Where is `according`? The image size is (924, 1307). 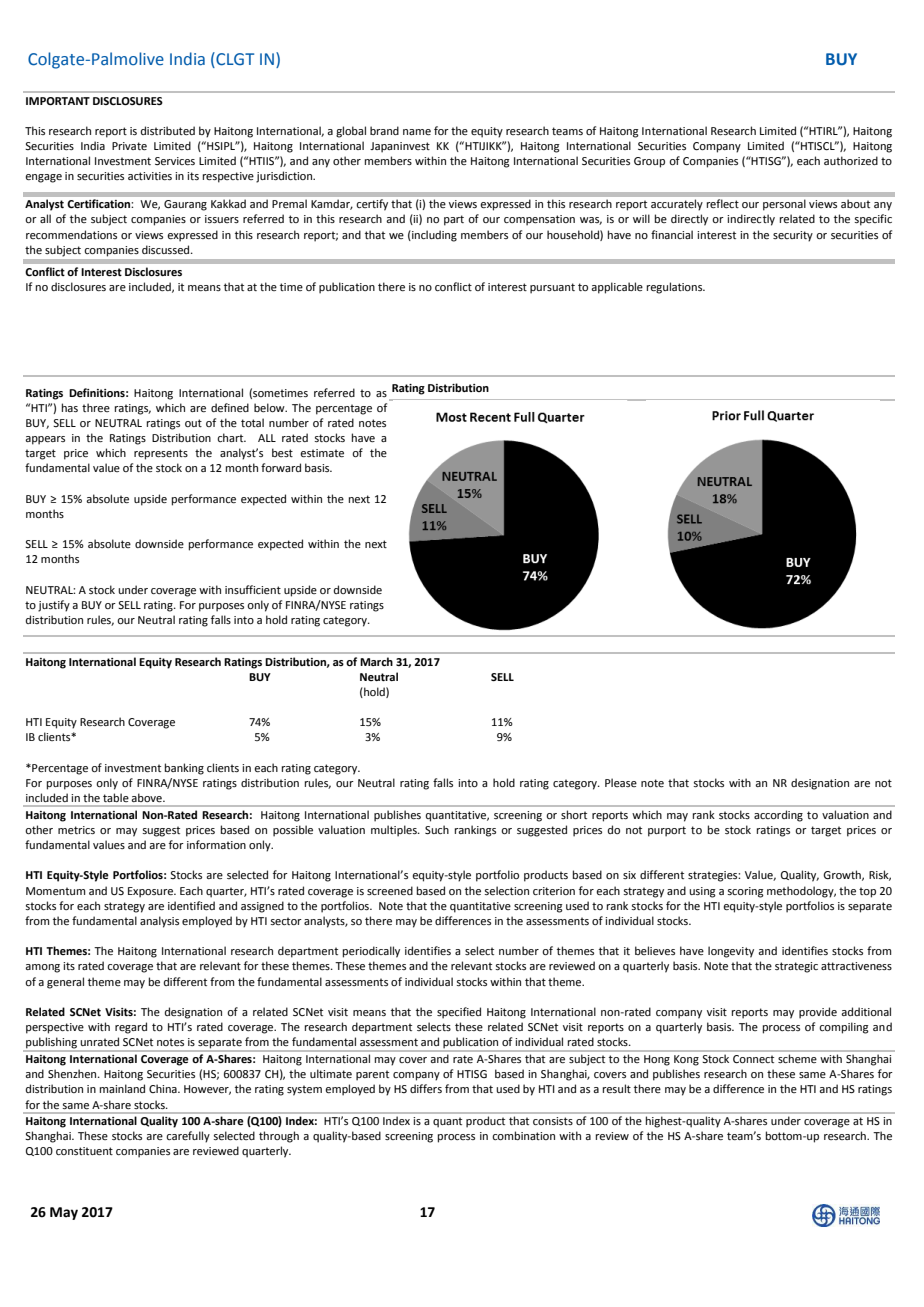
according is located at coordinates (778, 816).
